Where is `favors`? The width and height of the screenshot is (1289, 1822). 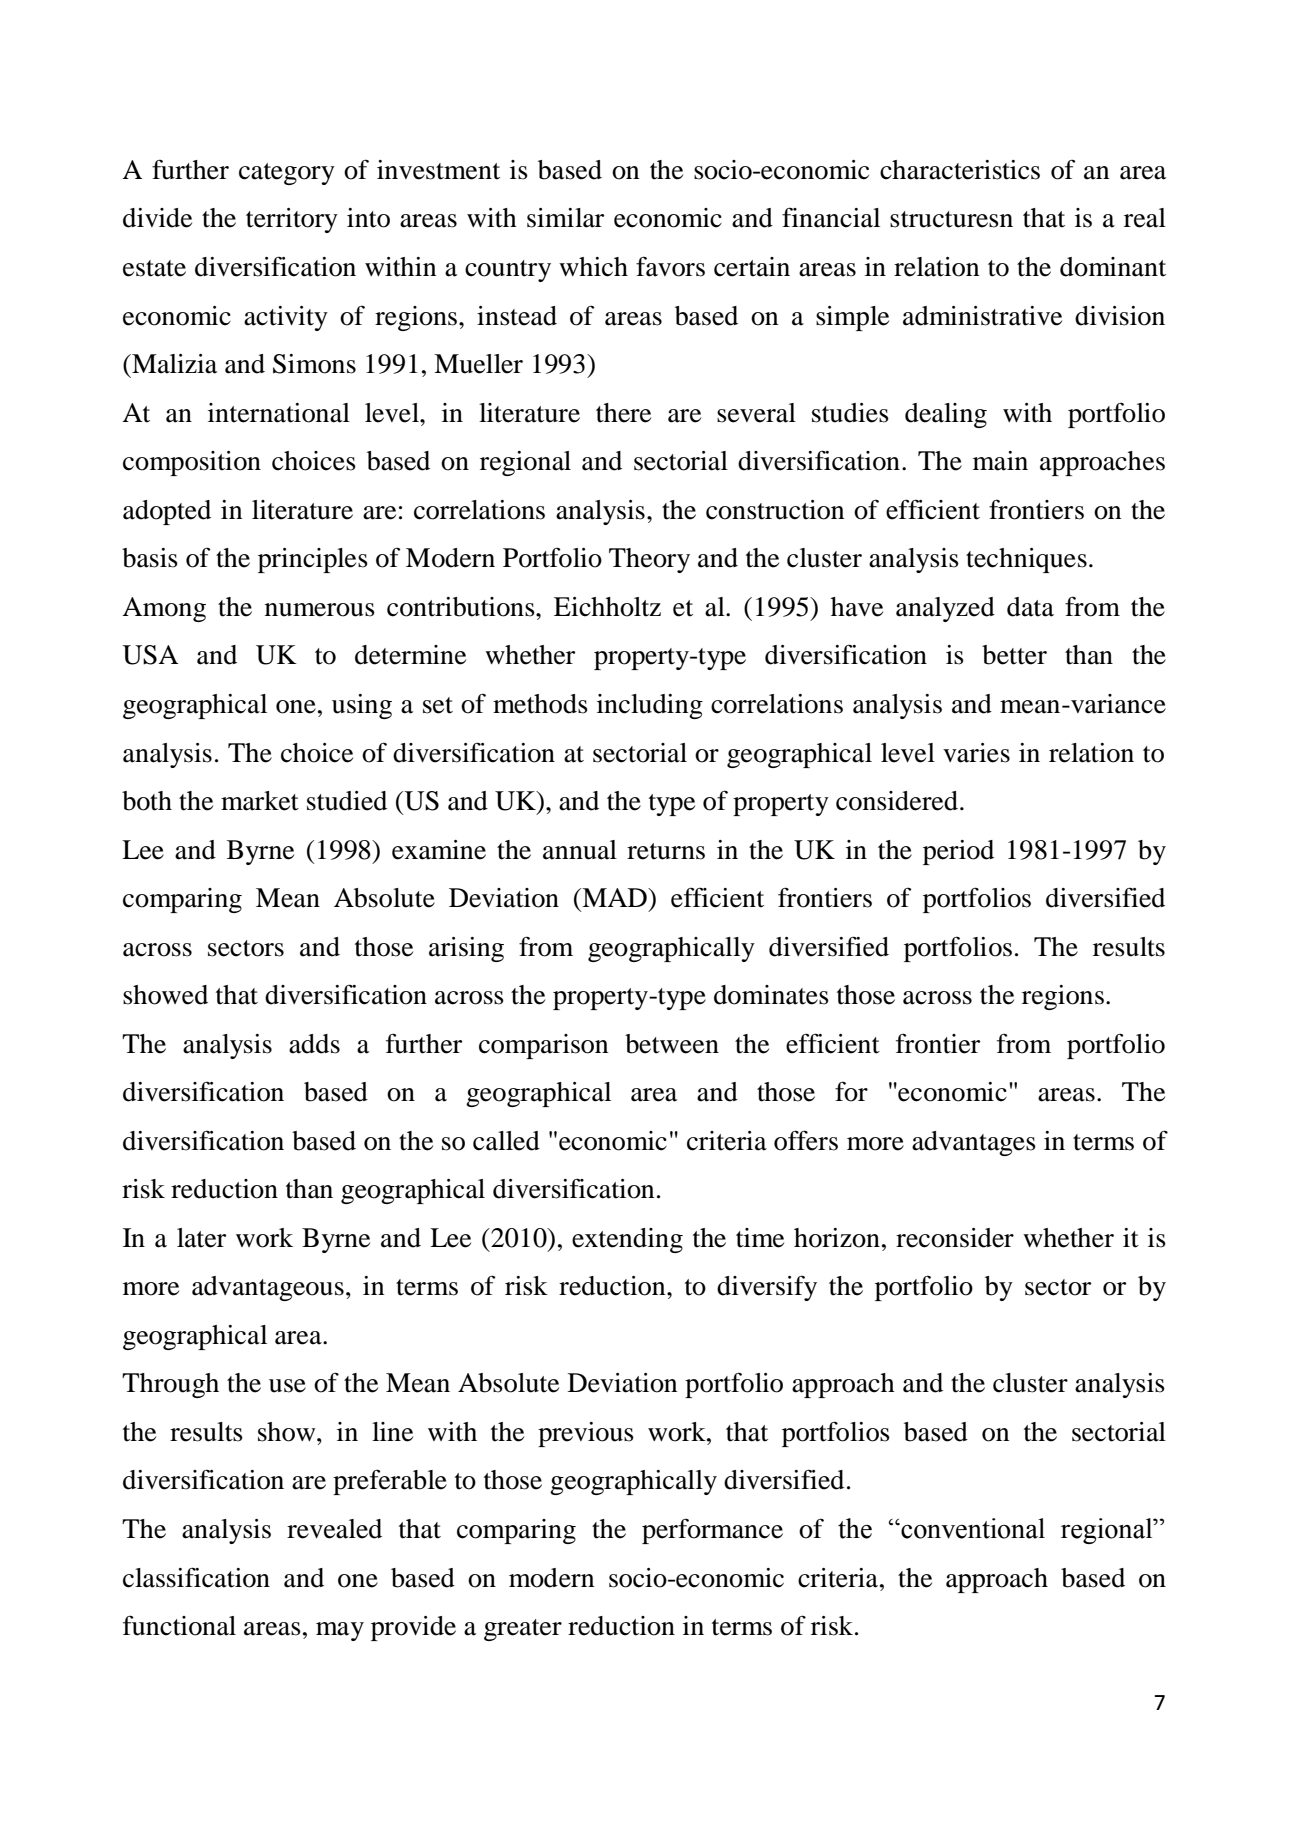 favors is located at coordinates (670, 266).
